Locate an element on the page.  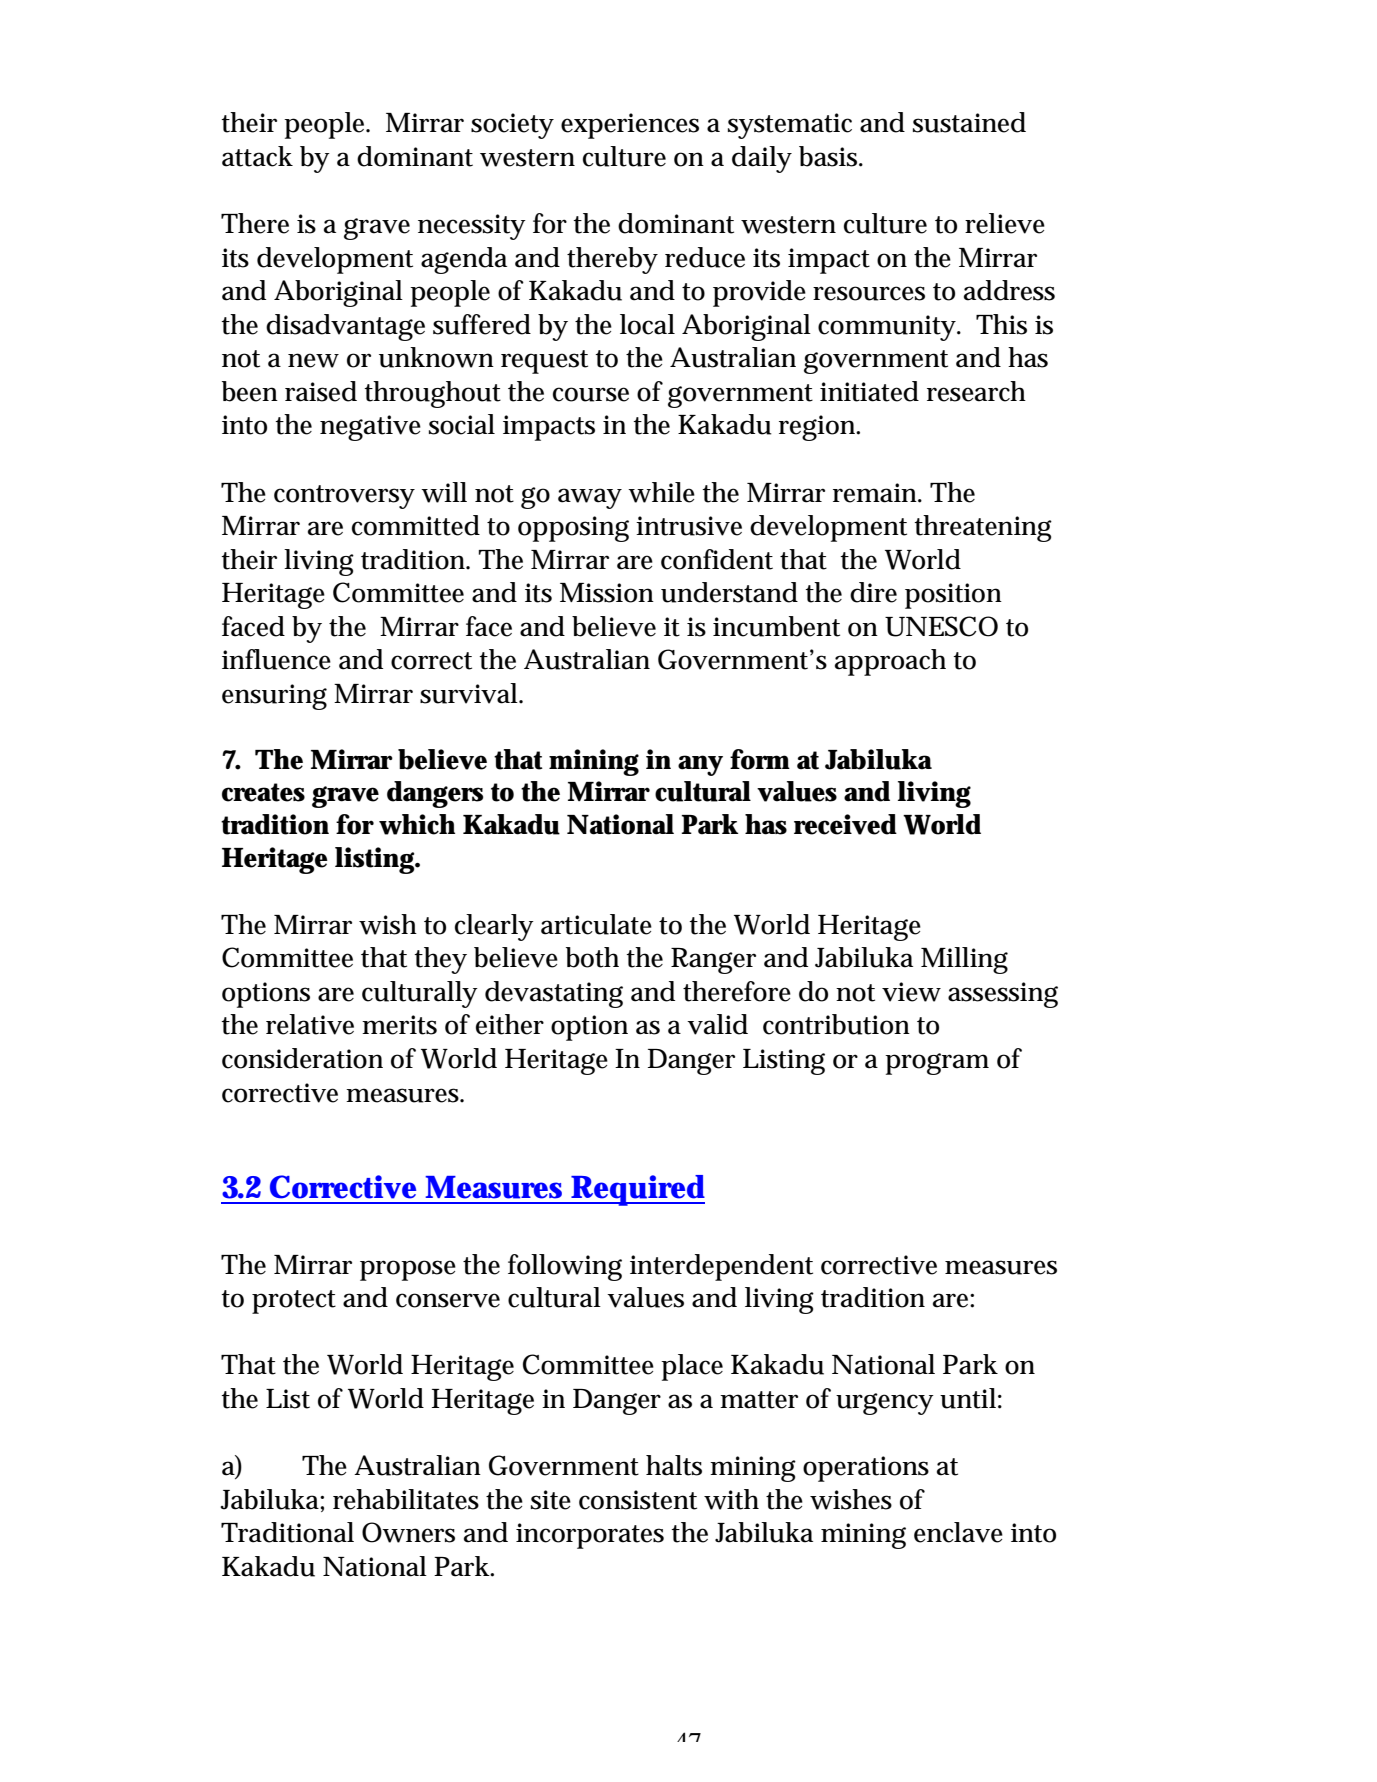
sustained is located at coordinates (969, 122).
